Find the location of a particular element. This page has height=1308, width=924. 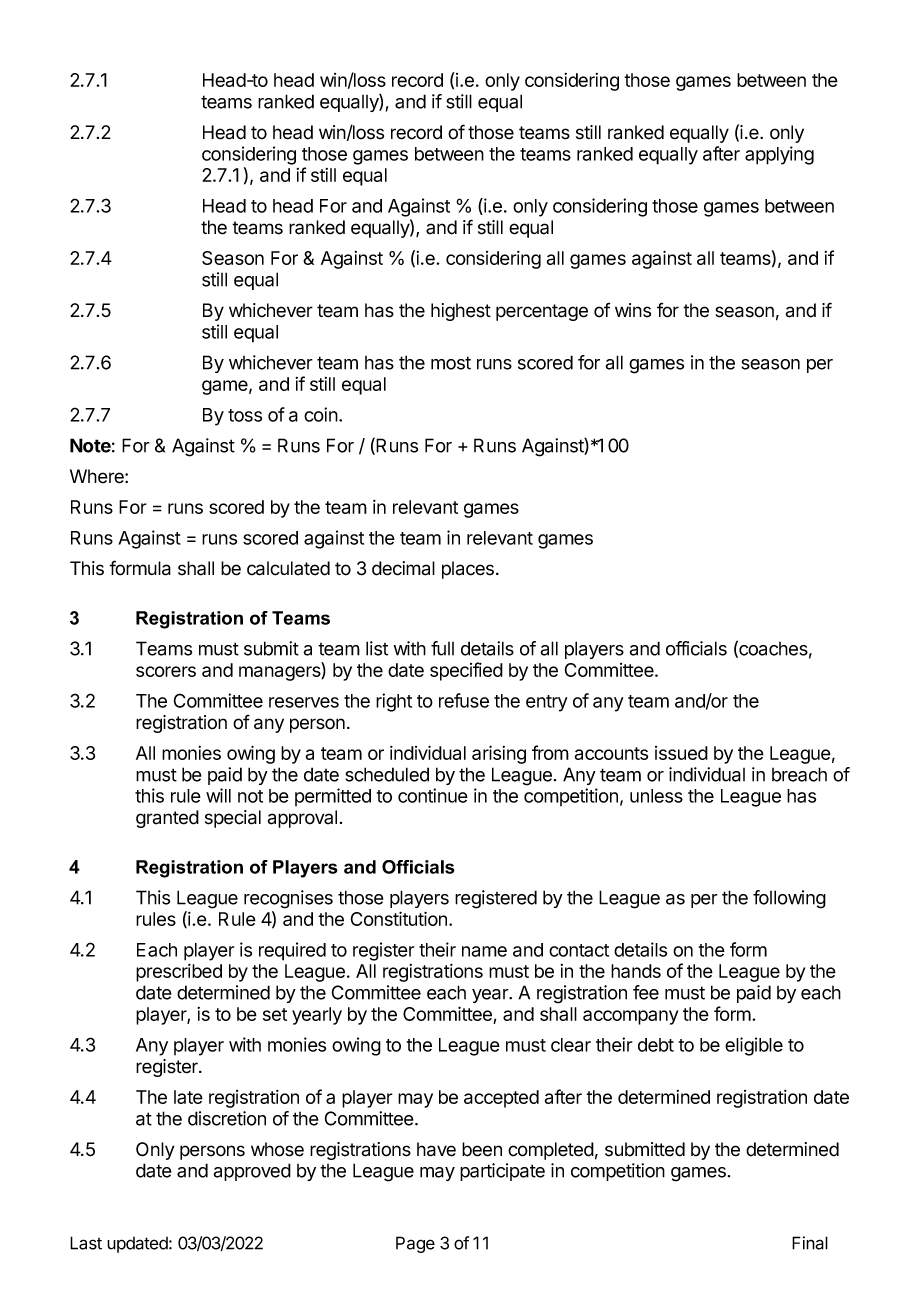

toss is located at coordinates (245, 415).
